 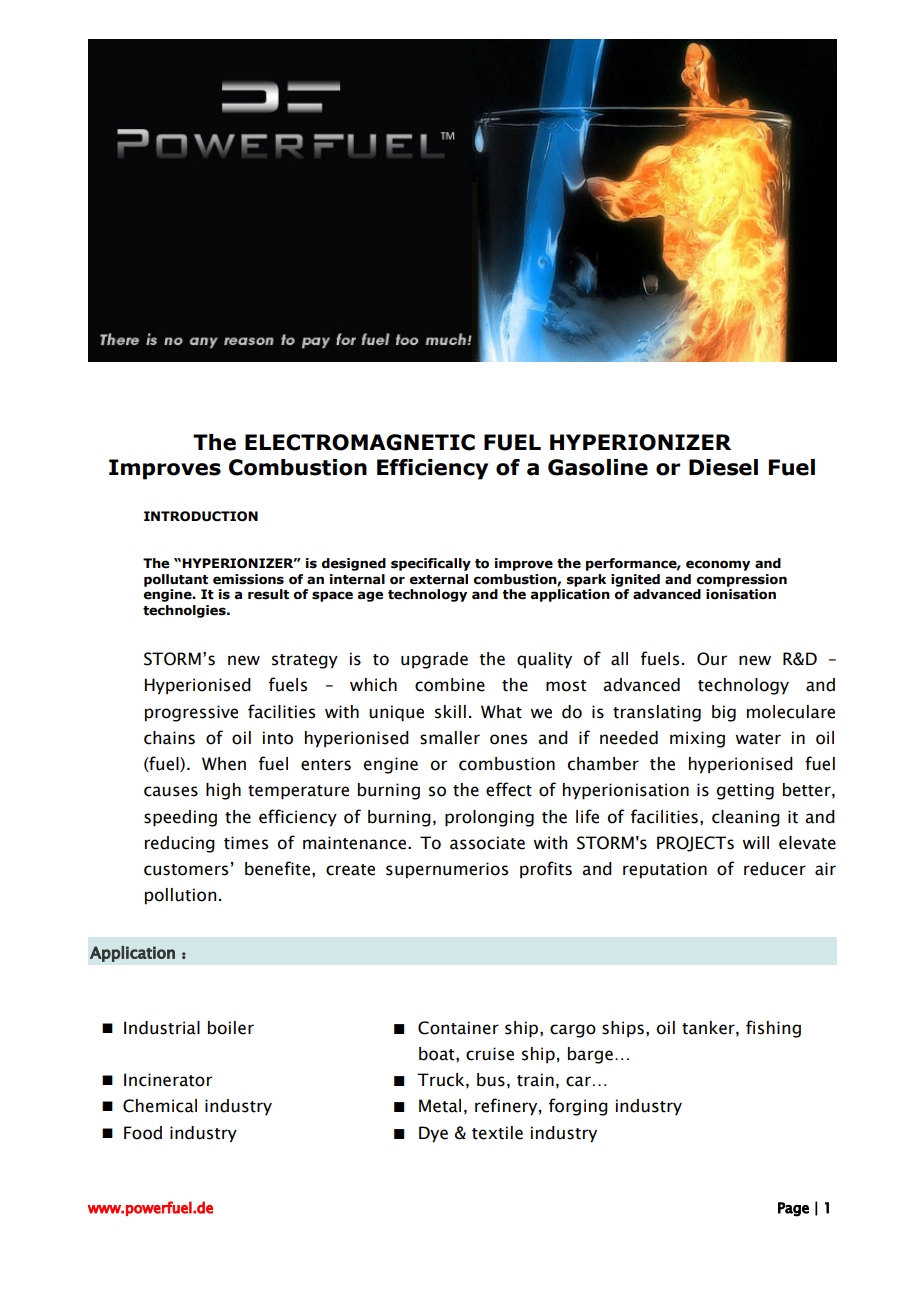 I want to click on progressive, so click(x=191, y=713).
